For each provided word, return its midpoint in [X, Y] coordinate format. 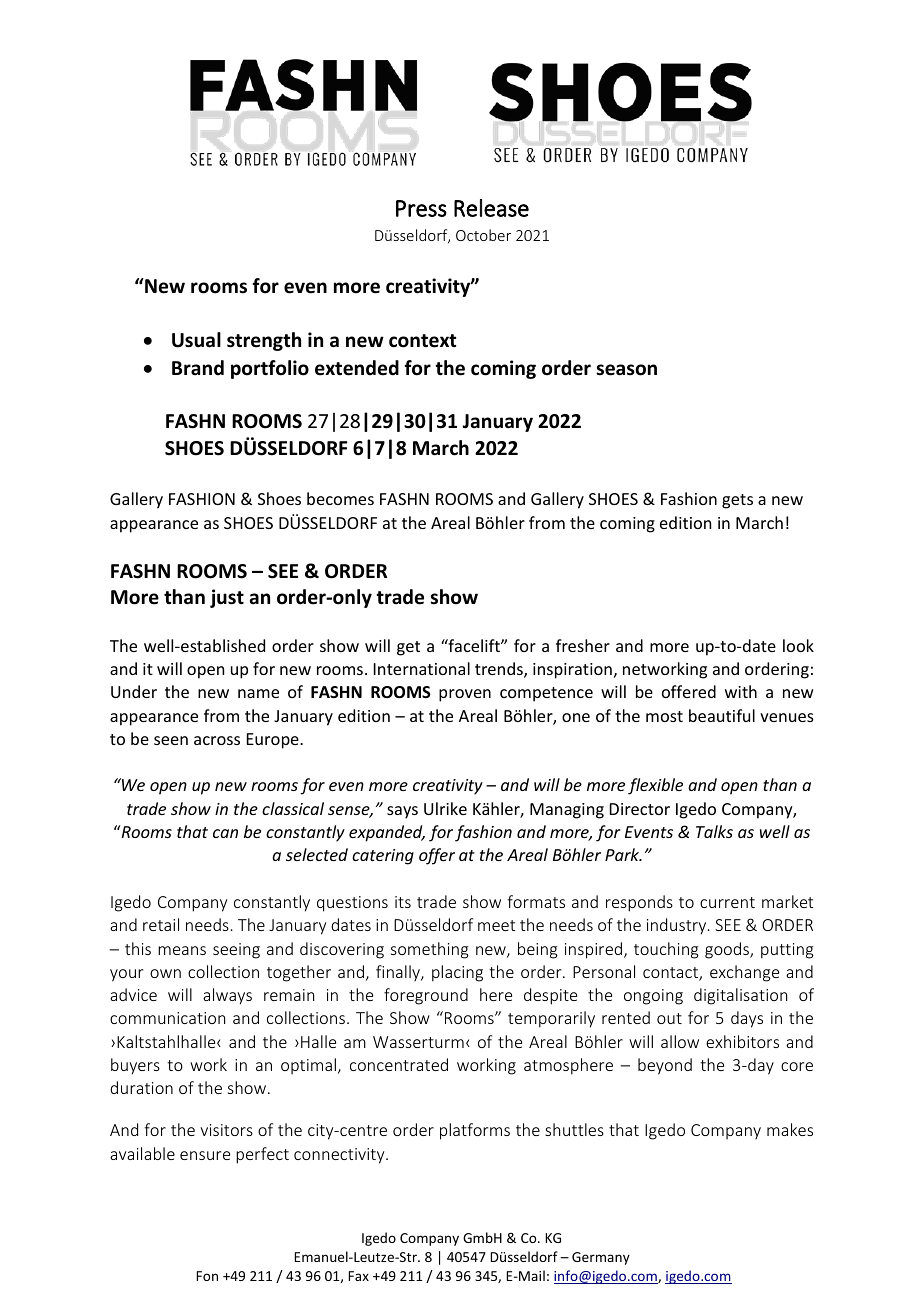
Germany [601, 1258]
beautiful [722, 715]
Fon [207, 1276]
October [483, 235]
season [626, 370]
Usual [196, 340]
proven [465, 695]
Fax [358, 1276]
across [217, 740]
